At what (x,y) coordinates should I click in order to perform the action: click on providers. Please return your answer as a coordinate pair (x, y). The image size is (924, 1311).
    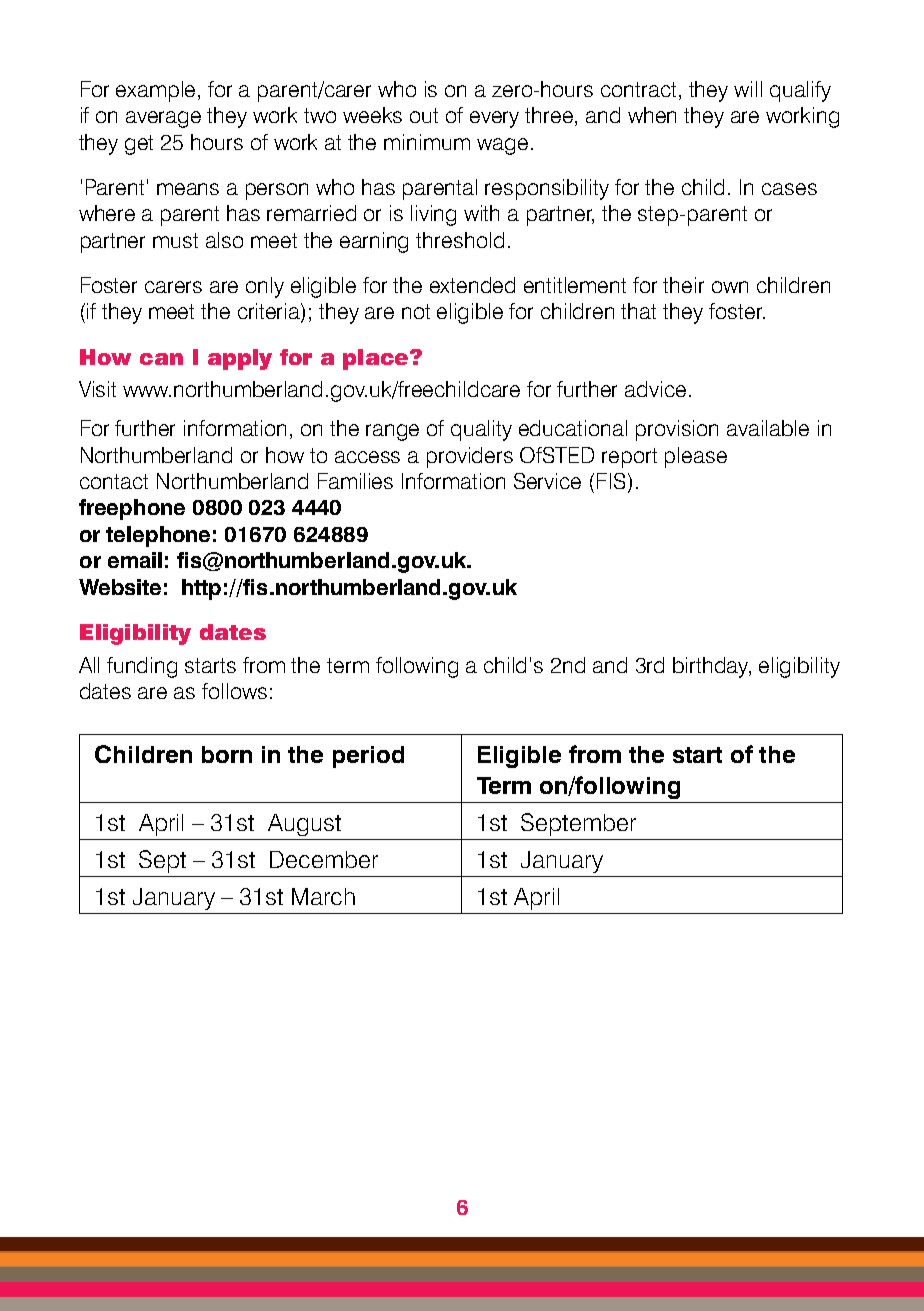
    Looking at the image, I should click on (470, 457).
